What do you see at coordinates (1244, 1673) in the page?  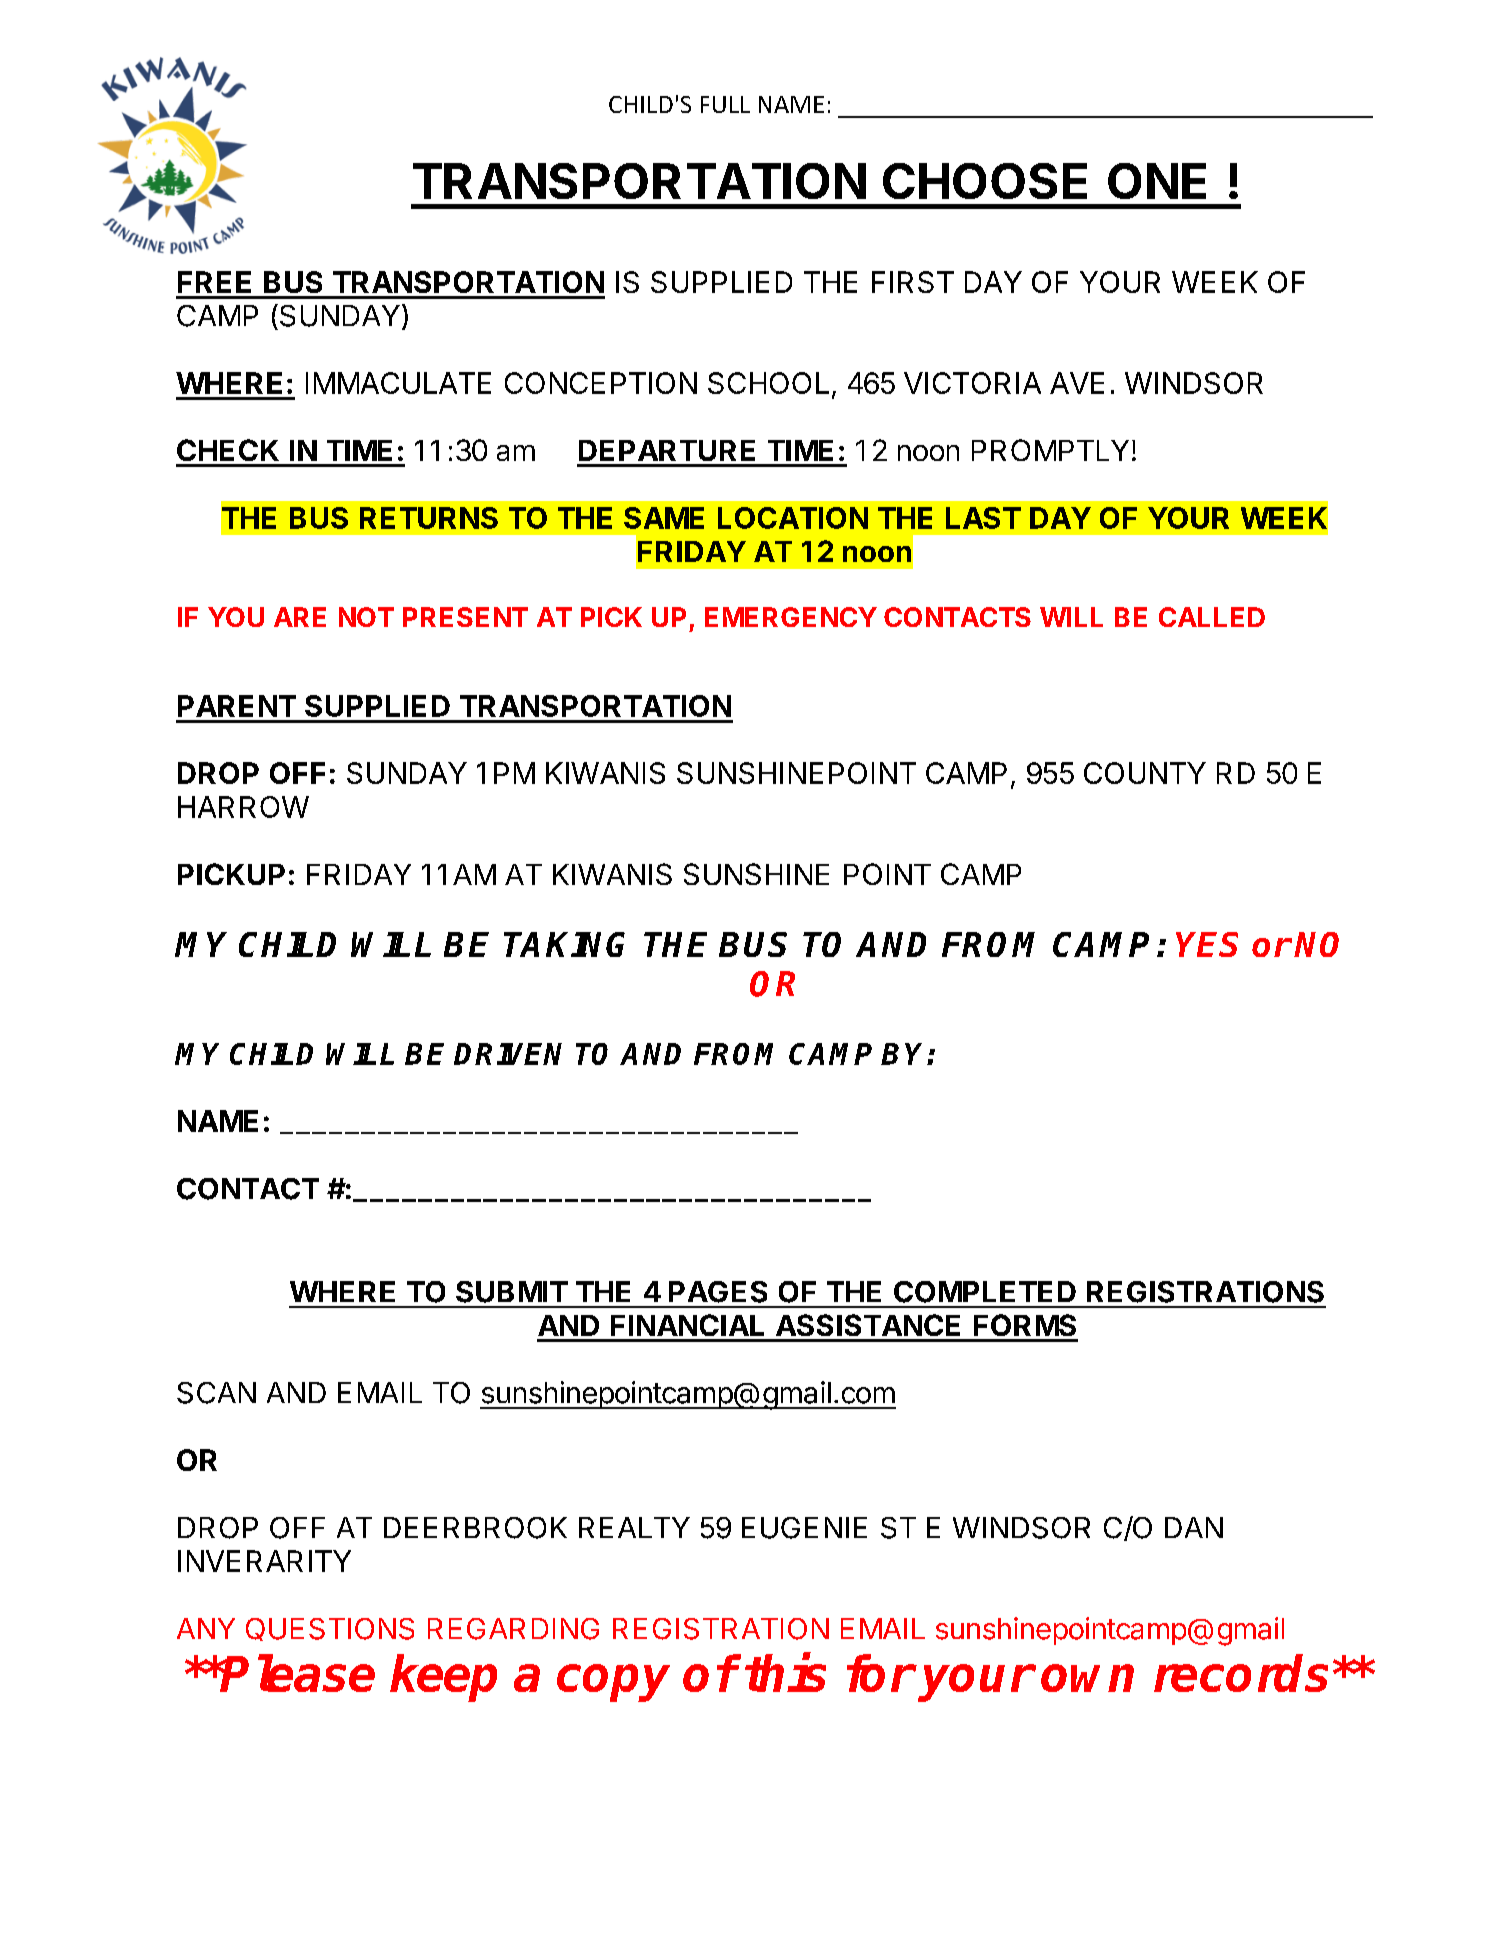 I see `records` at bounding box center [1244, 1673].
